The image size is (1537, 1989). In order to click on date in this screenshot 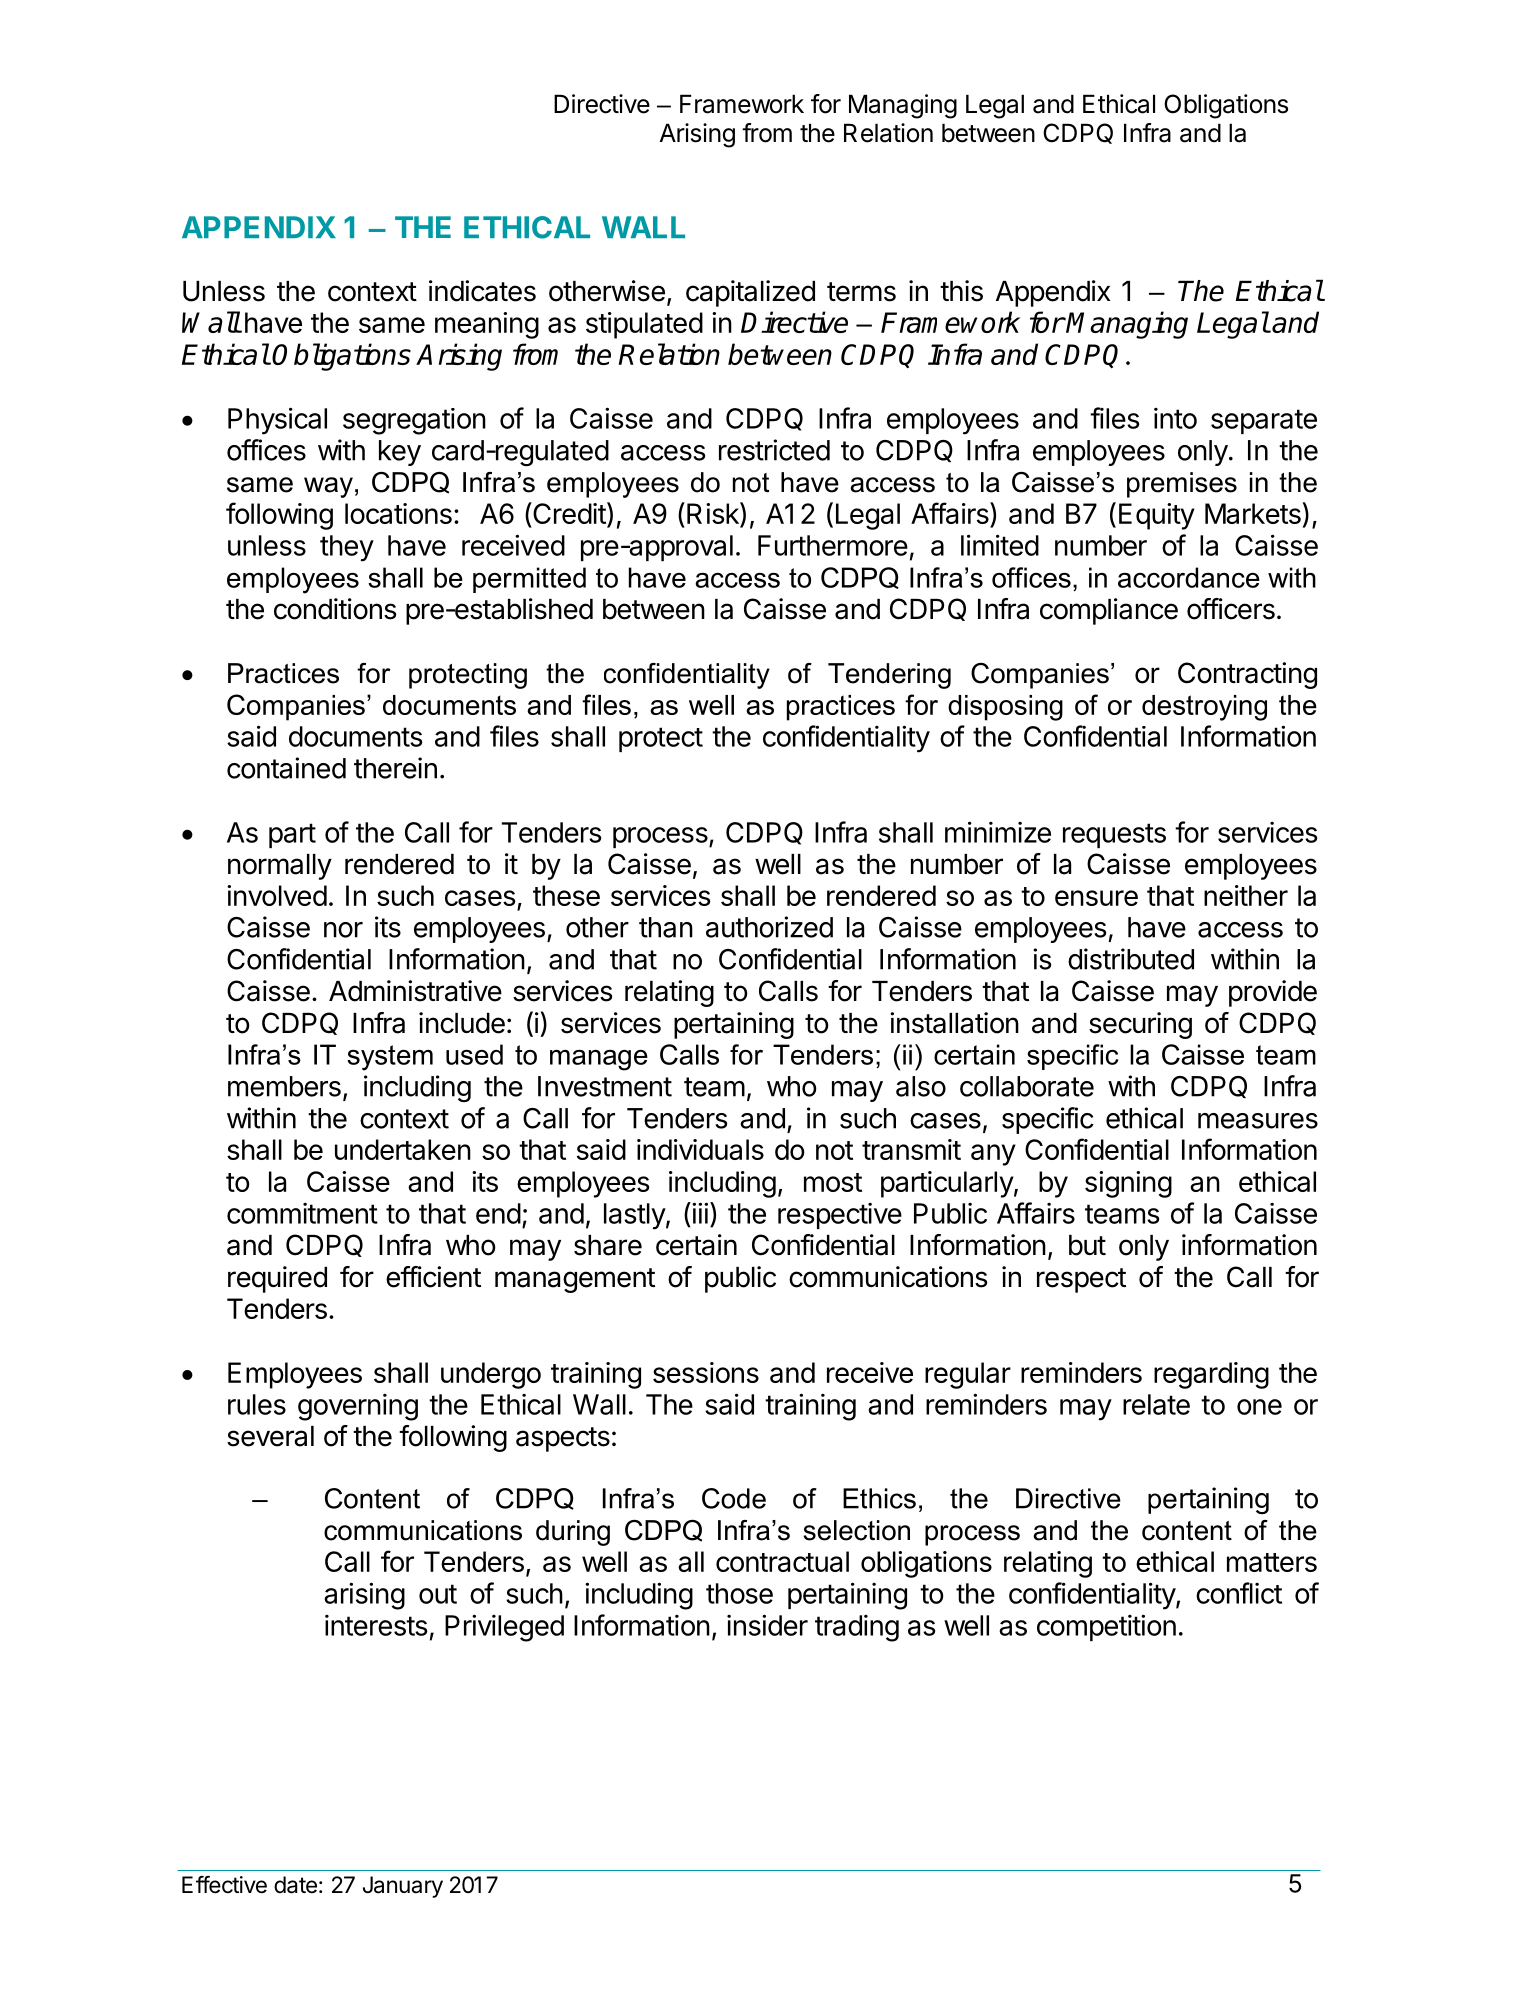, I will do `click(295, 1885)`.
